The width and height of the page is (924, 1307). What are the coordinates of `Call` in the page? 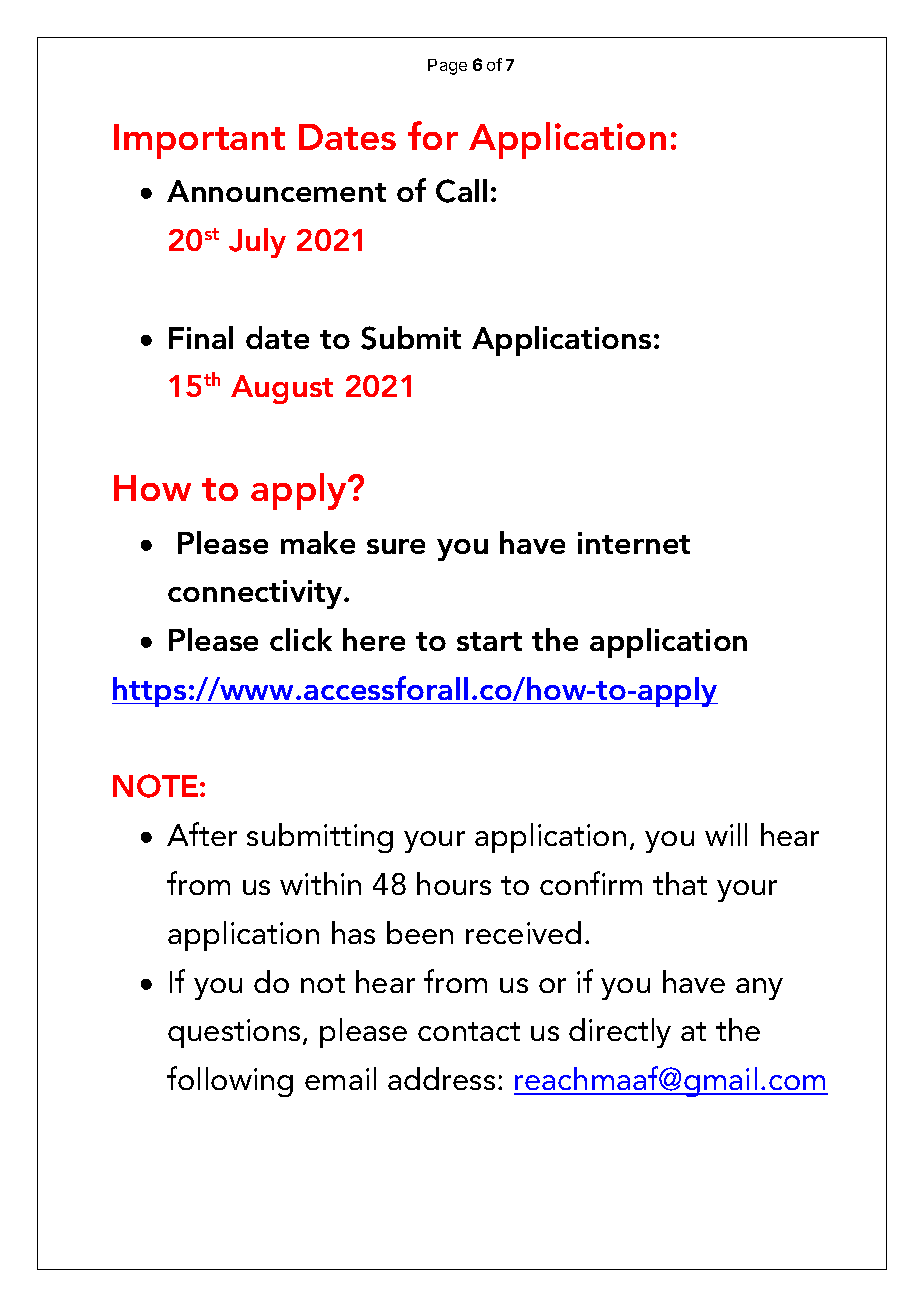 It's located at (461, 191).
